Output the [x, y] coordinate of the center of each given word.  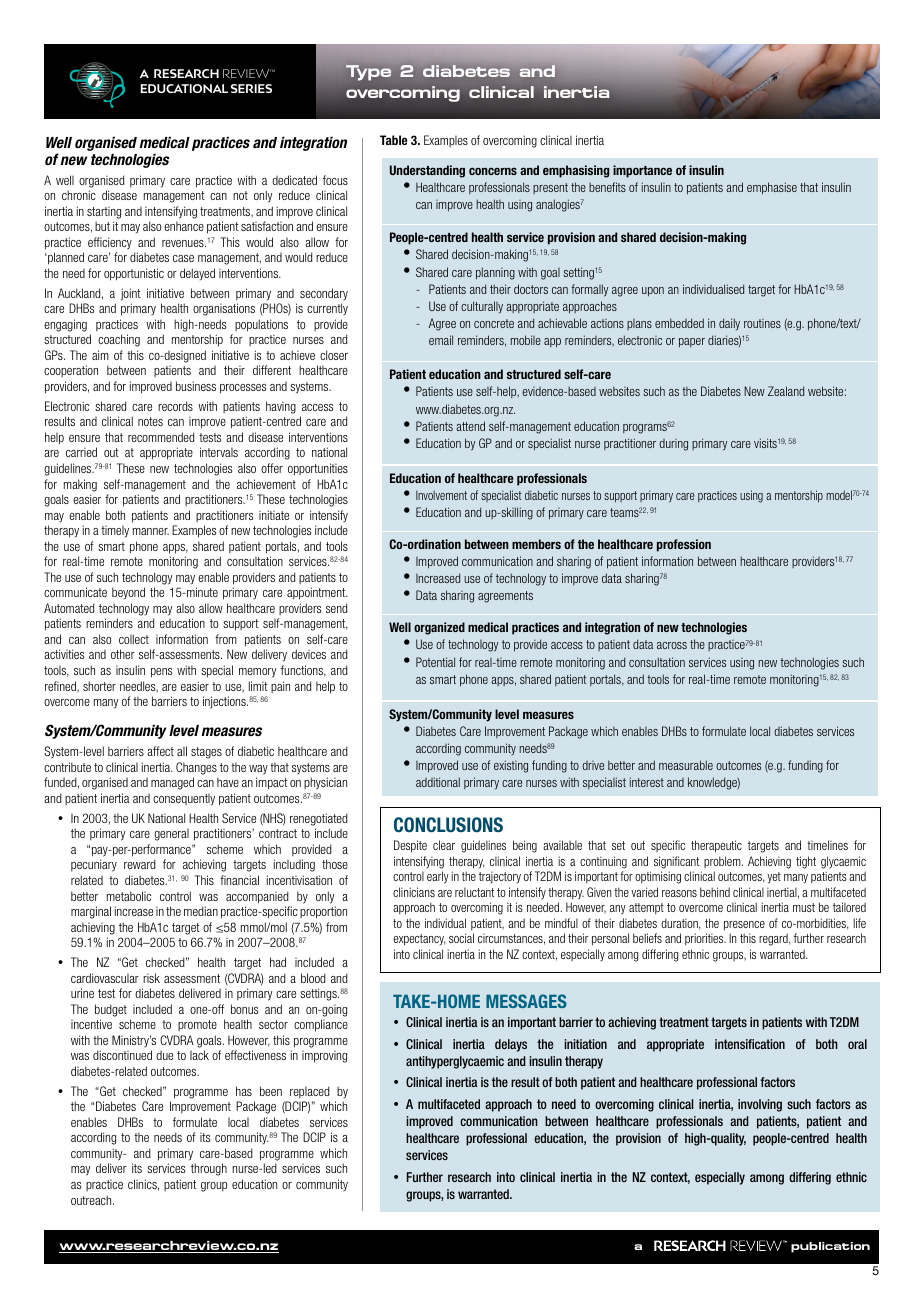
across [672, 645]
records [175, 406]
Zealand [786, 391]
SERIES [251, 88]
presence [744, 926]
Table [394, 140]
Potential [435, 662]
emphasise [772, 188]
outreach [92, 1200]
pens [161, 673]
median [201, 911]
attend [470, 426]
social [461, 938]
